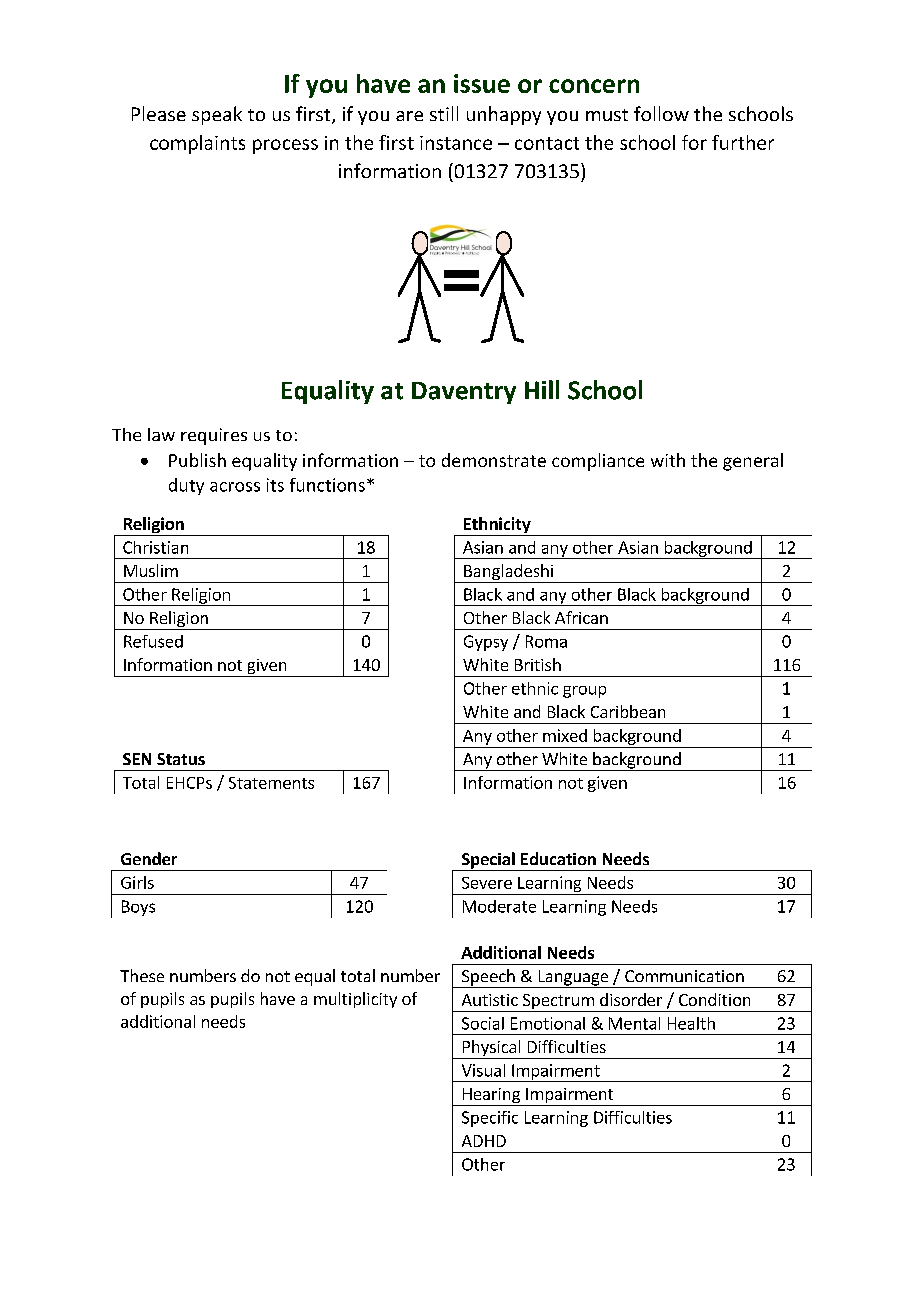  What do you see at coordinates (490, 1119) in the screenshot?
I see `Specific` at bounding box center [490, 1119].
